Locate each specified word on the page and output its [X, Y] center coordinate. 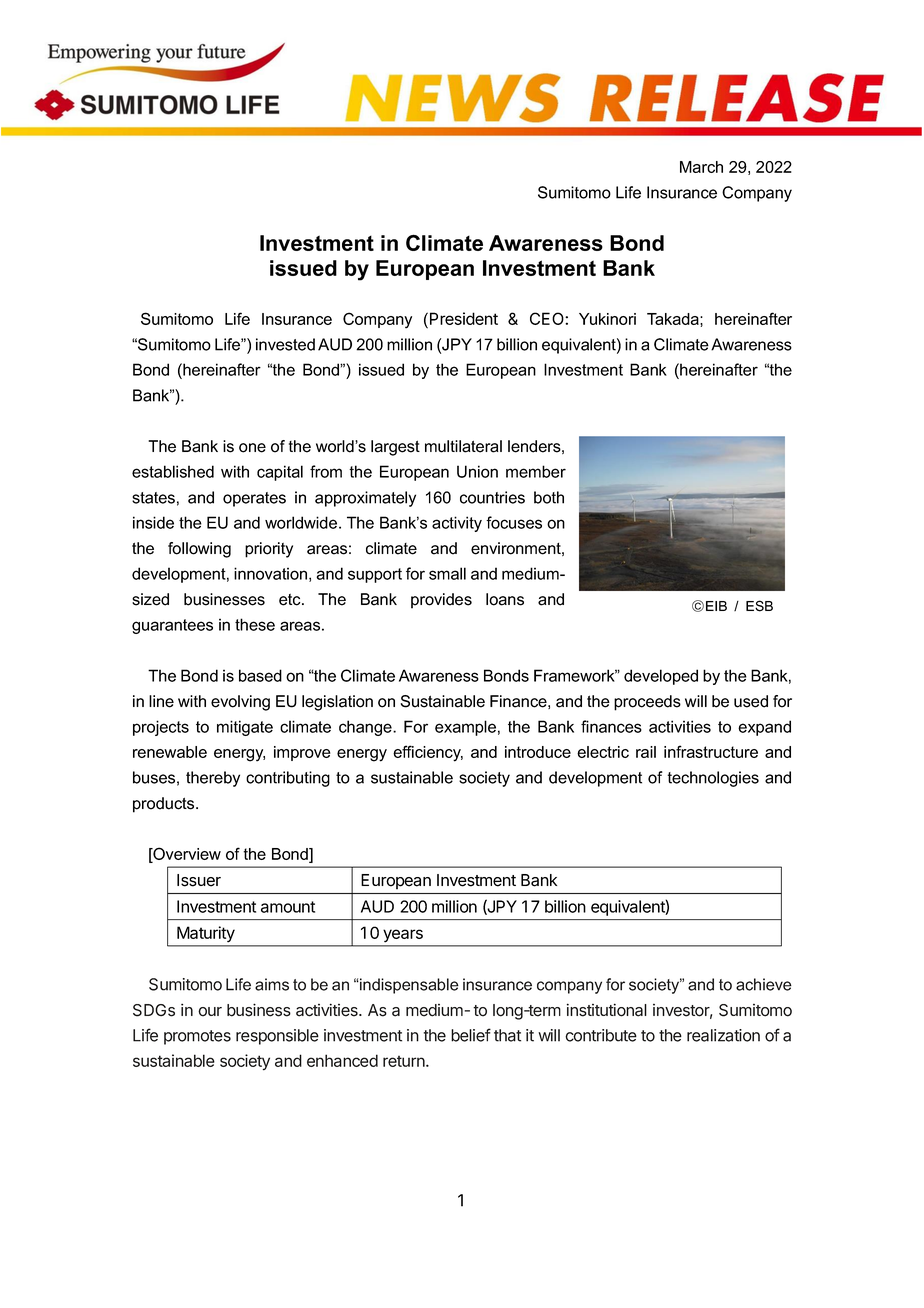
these [255, 624]
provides [441, 601]
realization [723, 1035]
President [464, 318]
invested [285, 344]
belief [471, 1035]
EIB [716, 606]
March [701, 167]
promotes [197, 1037]
